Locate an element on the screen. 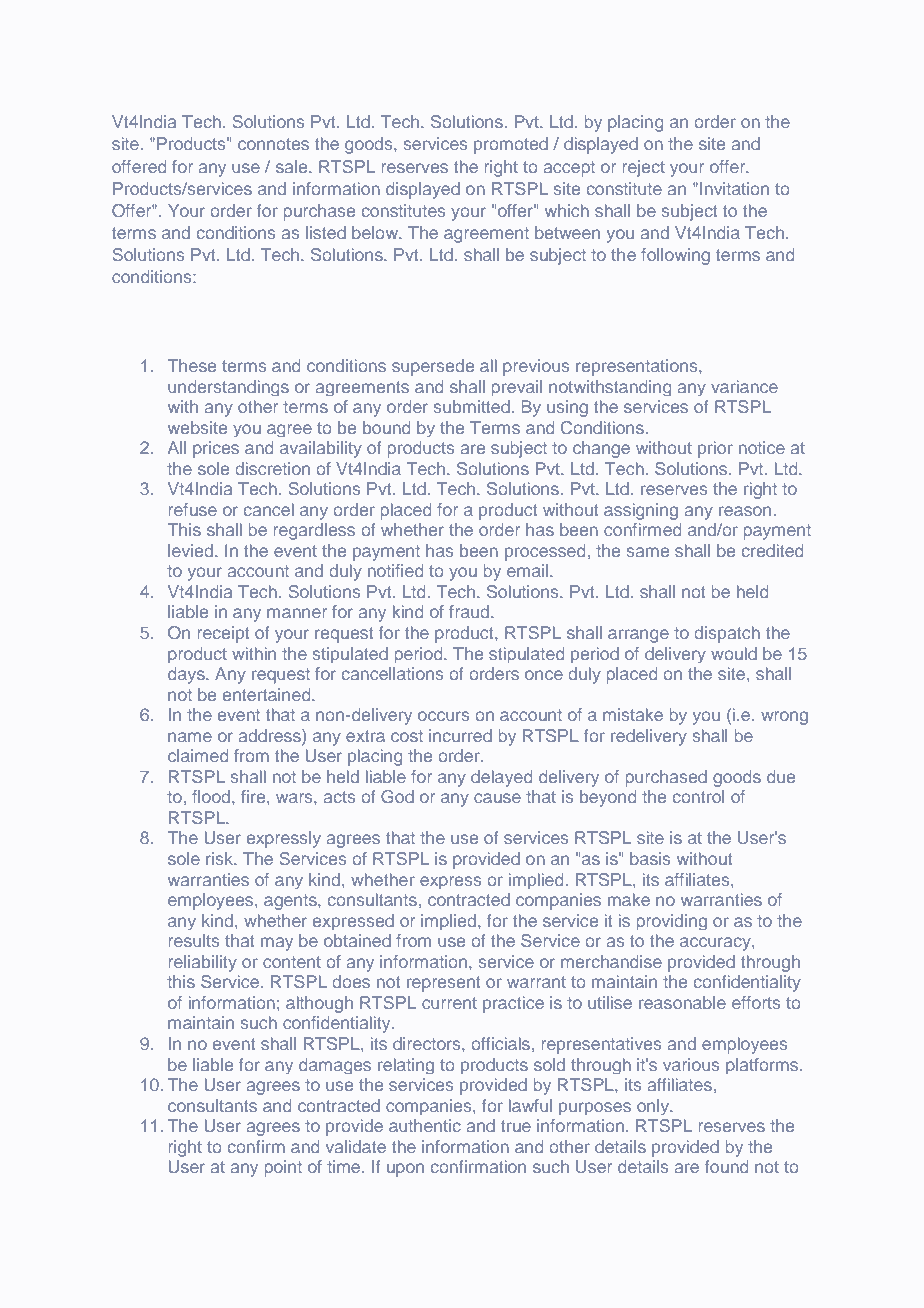 This screenshot has height=1308, width=924. found is located at coordinates (726, 1166).
